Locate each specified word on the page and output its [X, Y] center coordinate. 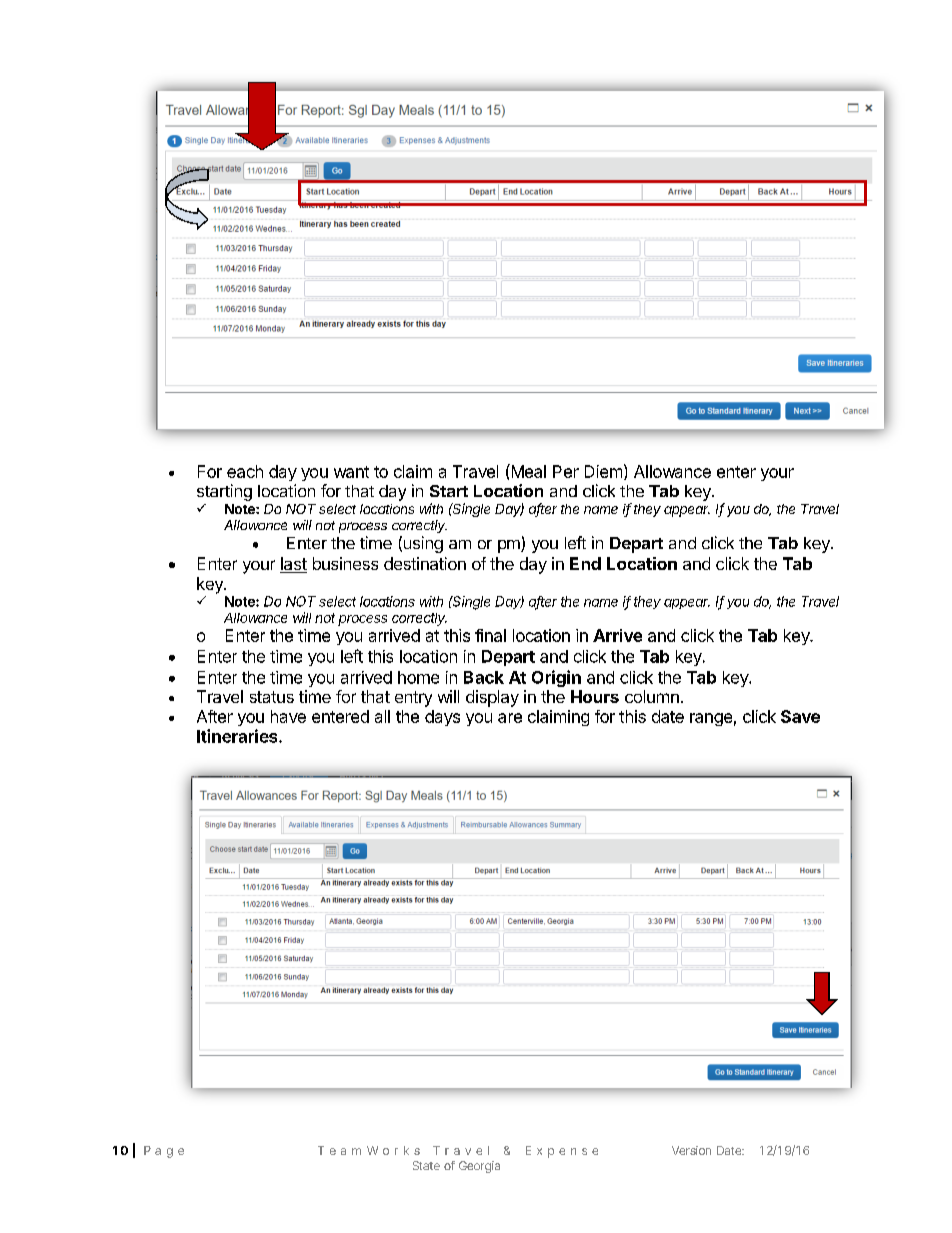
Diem [603, 471]
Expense [562, 1152]
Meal [527, 471]
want [351, 472]
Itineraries [238, 736]
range [711, 719]
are [510, 718]
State [426, 1165]
